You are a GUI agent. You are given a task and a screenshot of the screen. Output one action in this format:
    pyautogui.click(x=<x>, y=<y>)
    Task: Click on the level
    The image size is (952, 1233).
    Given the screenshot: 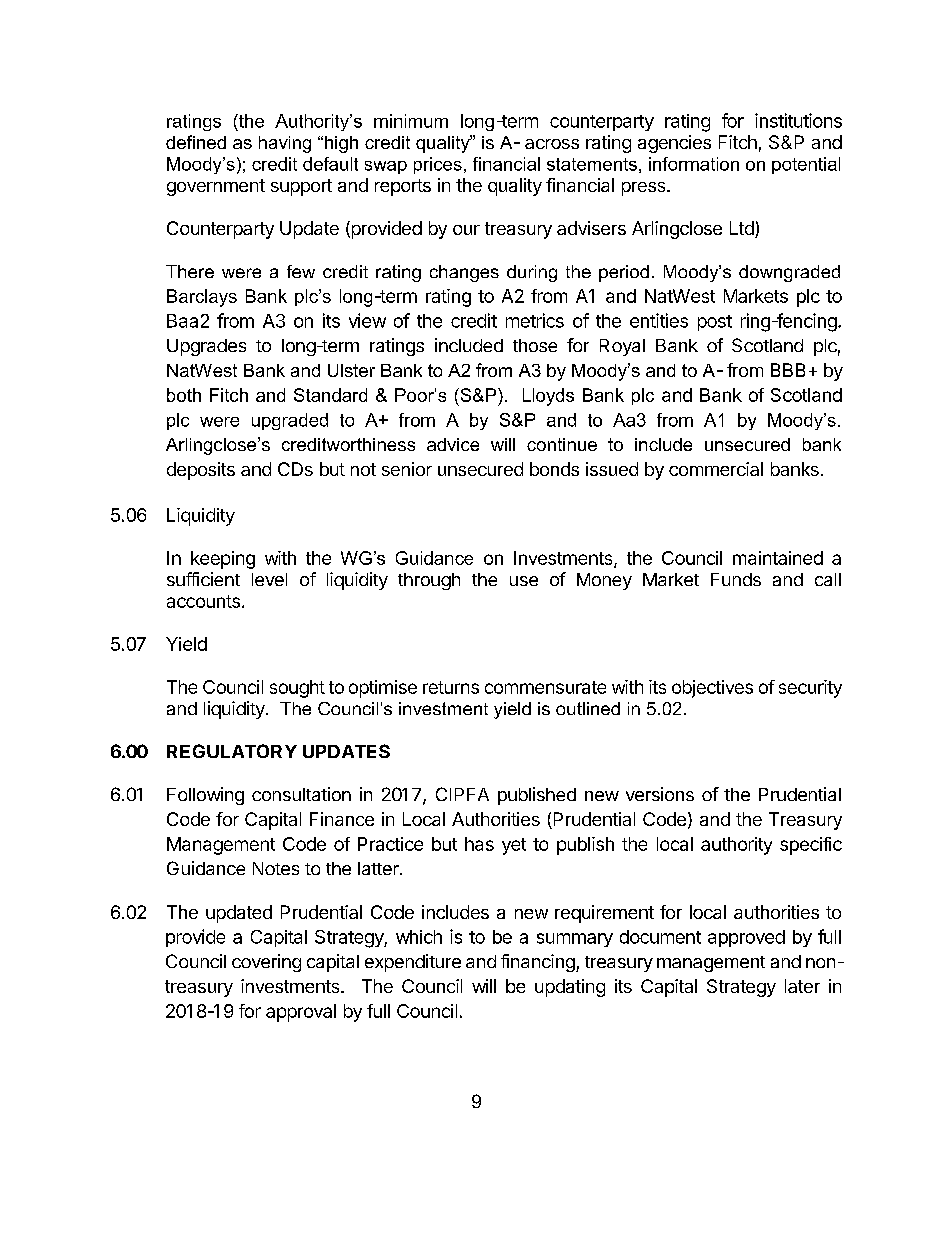 What is the action you would take?
    pyautogui.click(x=269, y=579)
